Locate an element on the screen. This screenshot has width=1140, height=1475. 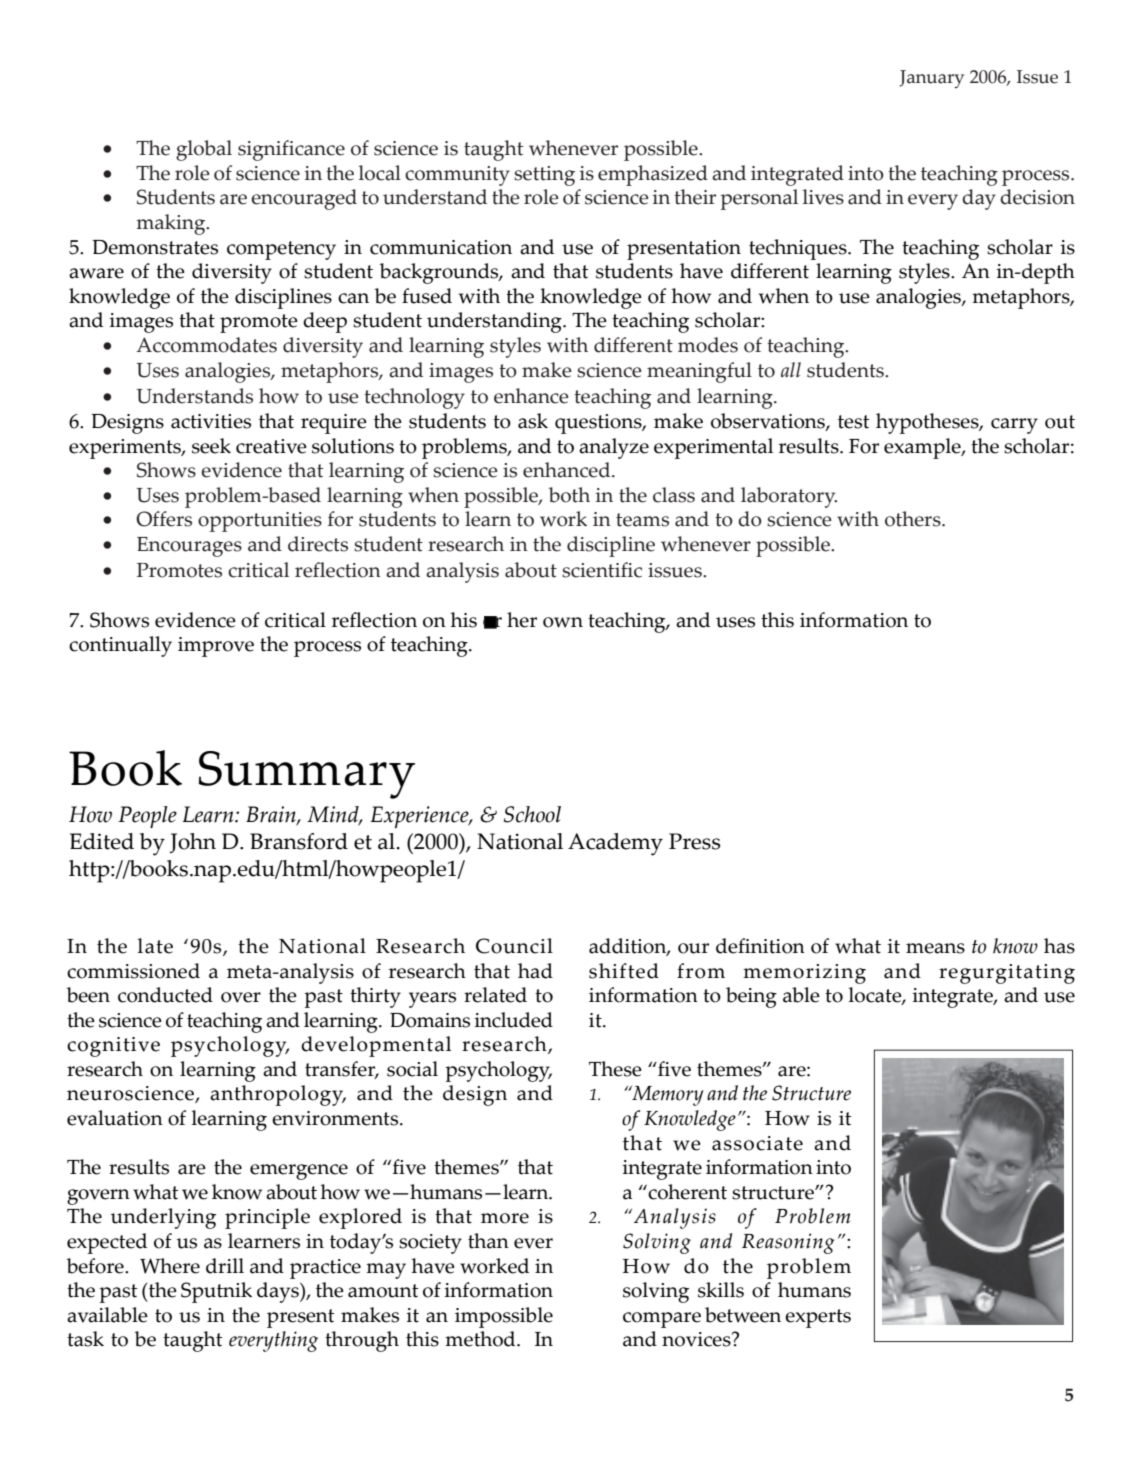
January is located at coordinates (931, 79).
